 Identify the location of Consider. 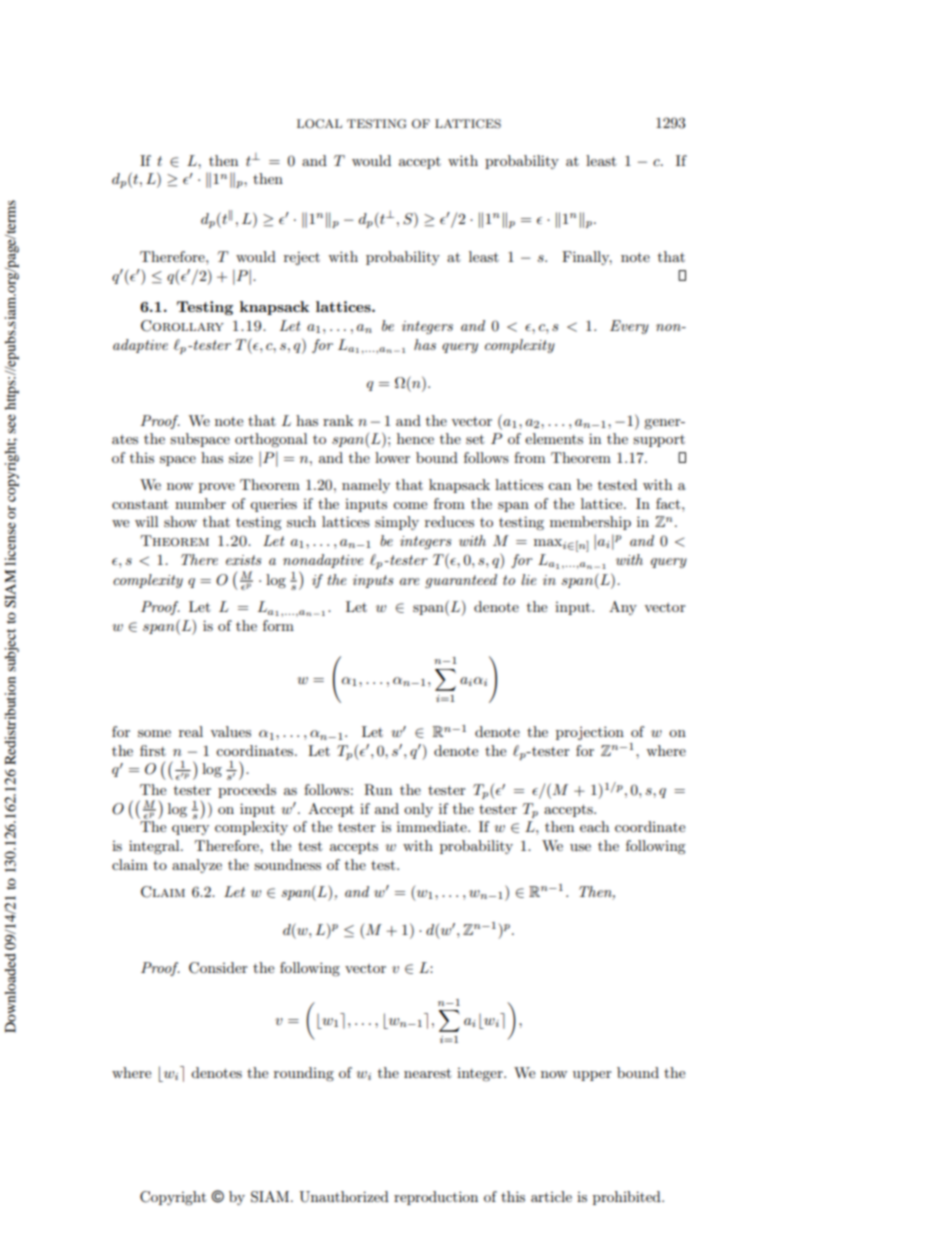
(218, 968).
